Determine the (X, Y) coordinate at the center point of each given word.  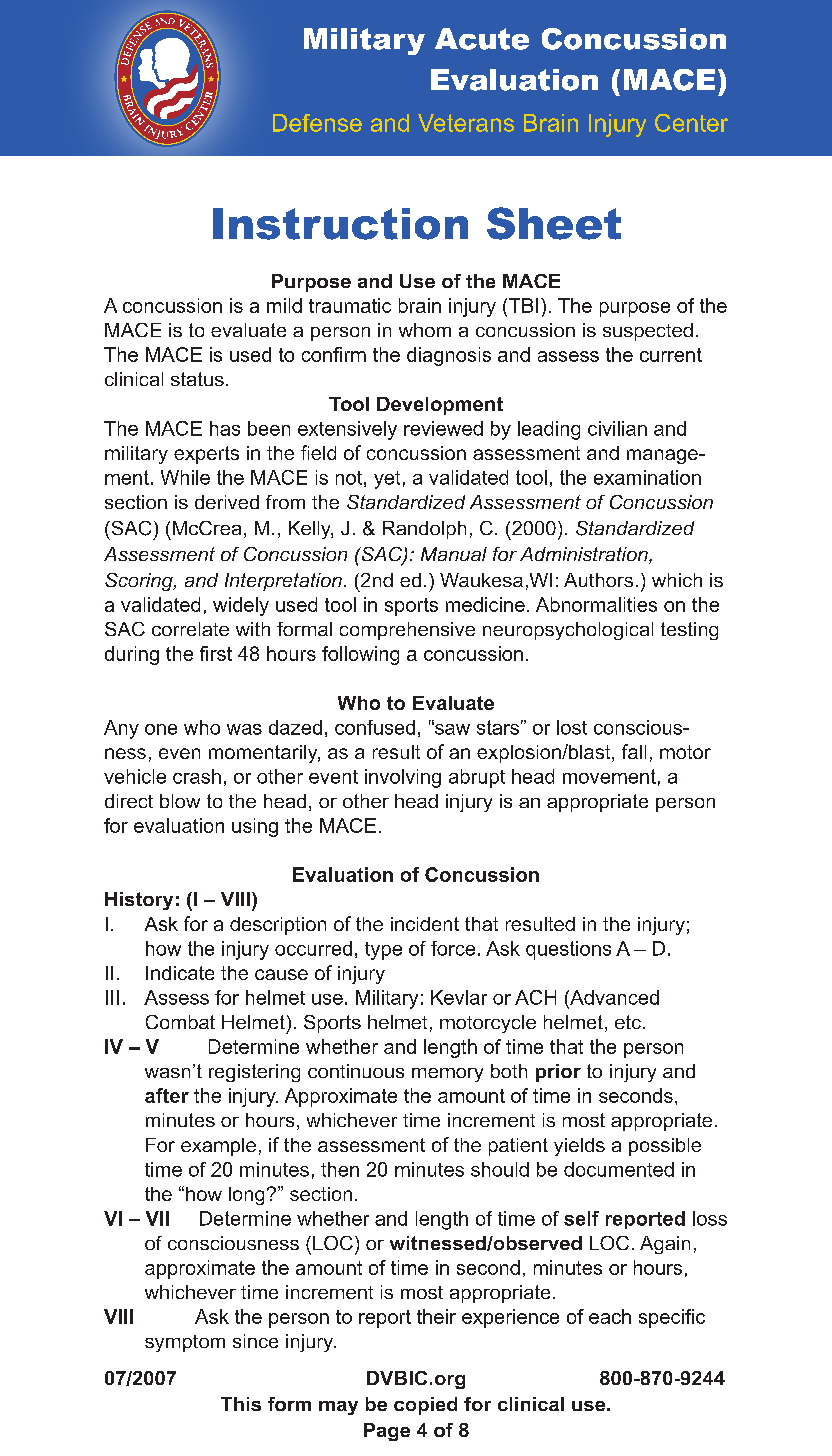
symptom (185, 1343)
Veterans (466, 123)
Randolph (424, 530)
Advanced (613, 997)
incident (425, 924)
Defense (317, 123)
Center (691, 123)
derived (227, 502)
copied (425, 1406)
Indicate (180, 973)
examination (647, 477)
